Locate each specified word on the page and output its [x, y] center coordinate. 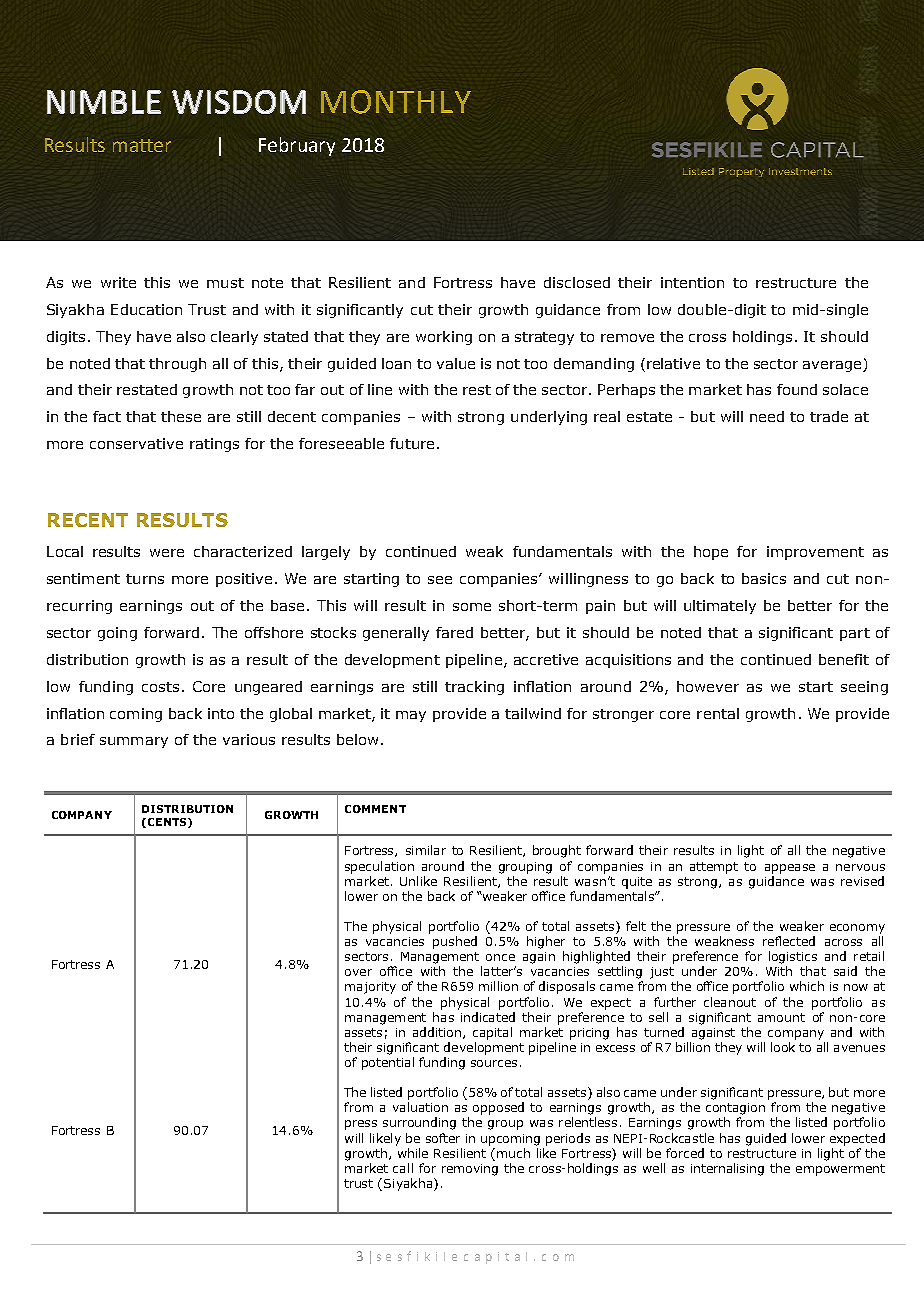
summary [134, 742]
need [767, 416]
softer [443, 1138]
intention [692, 282]
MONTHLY [396, 102]
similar [426, 850]
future [412, 443]
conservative [136, 443]
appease [790, 869]
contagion [735, 1109]
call [403, 1168]
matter [142, 145]
